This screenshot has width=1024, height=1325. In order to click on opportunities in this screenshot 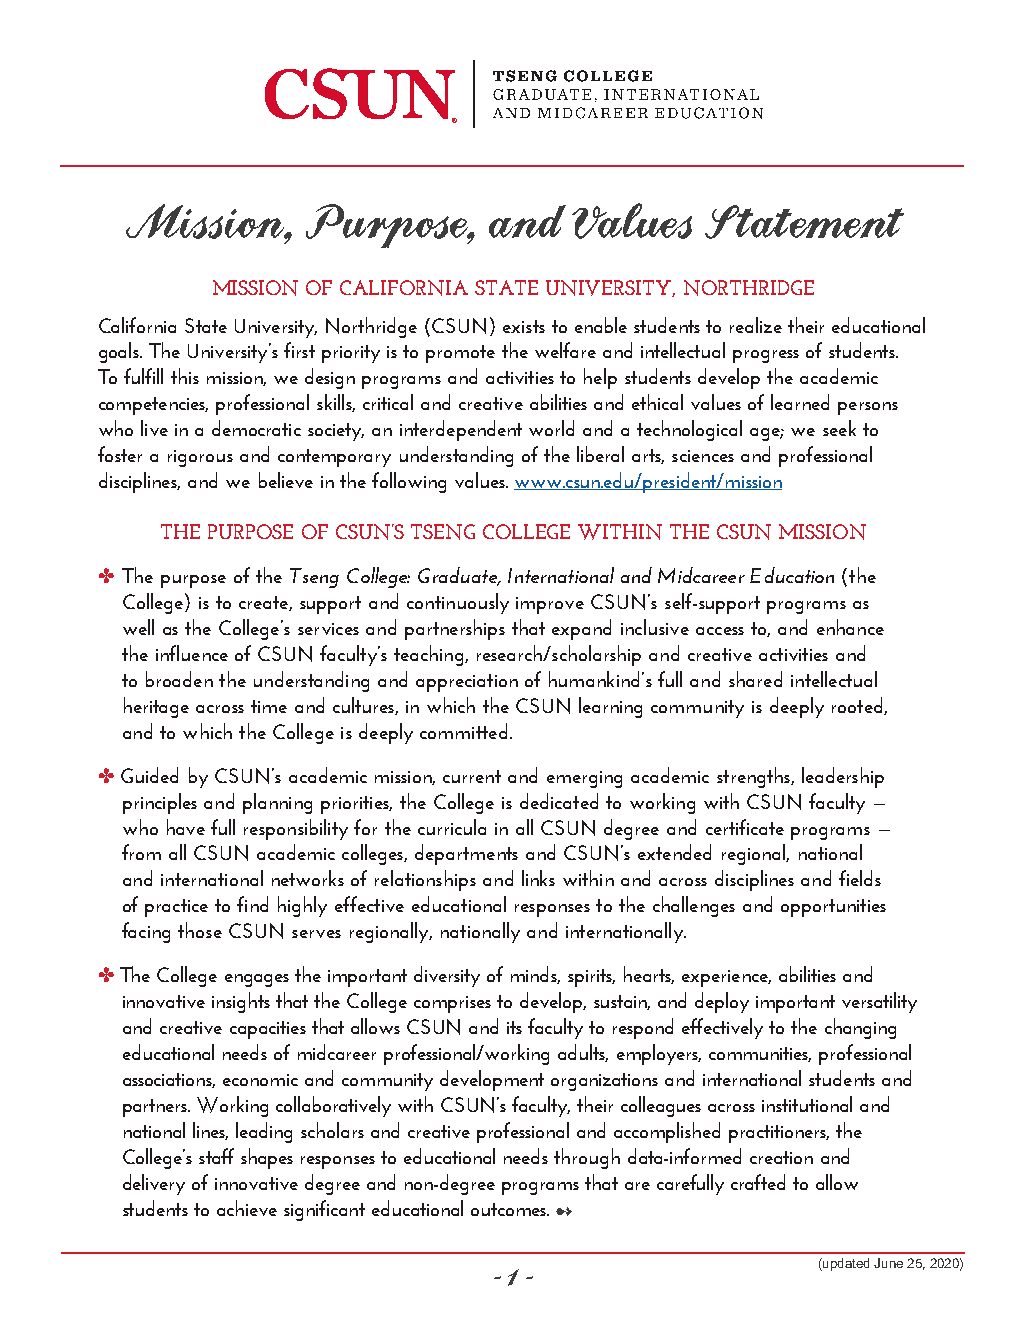, I will do `click(833, 908)`.
